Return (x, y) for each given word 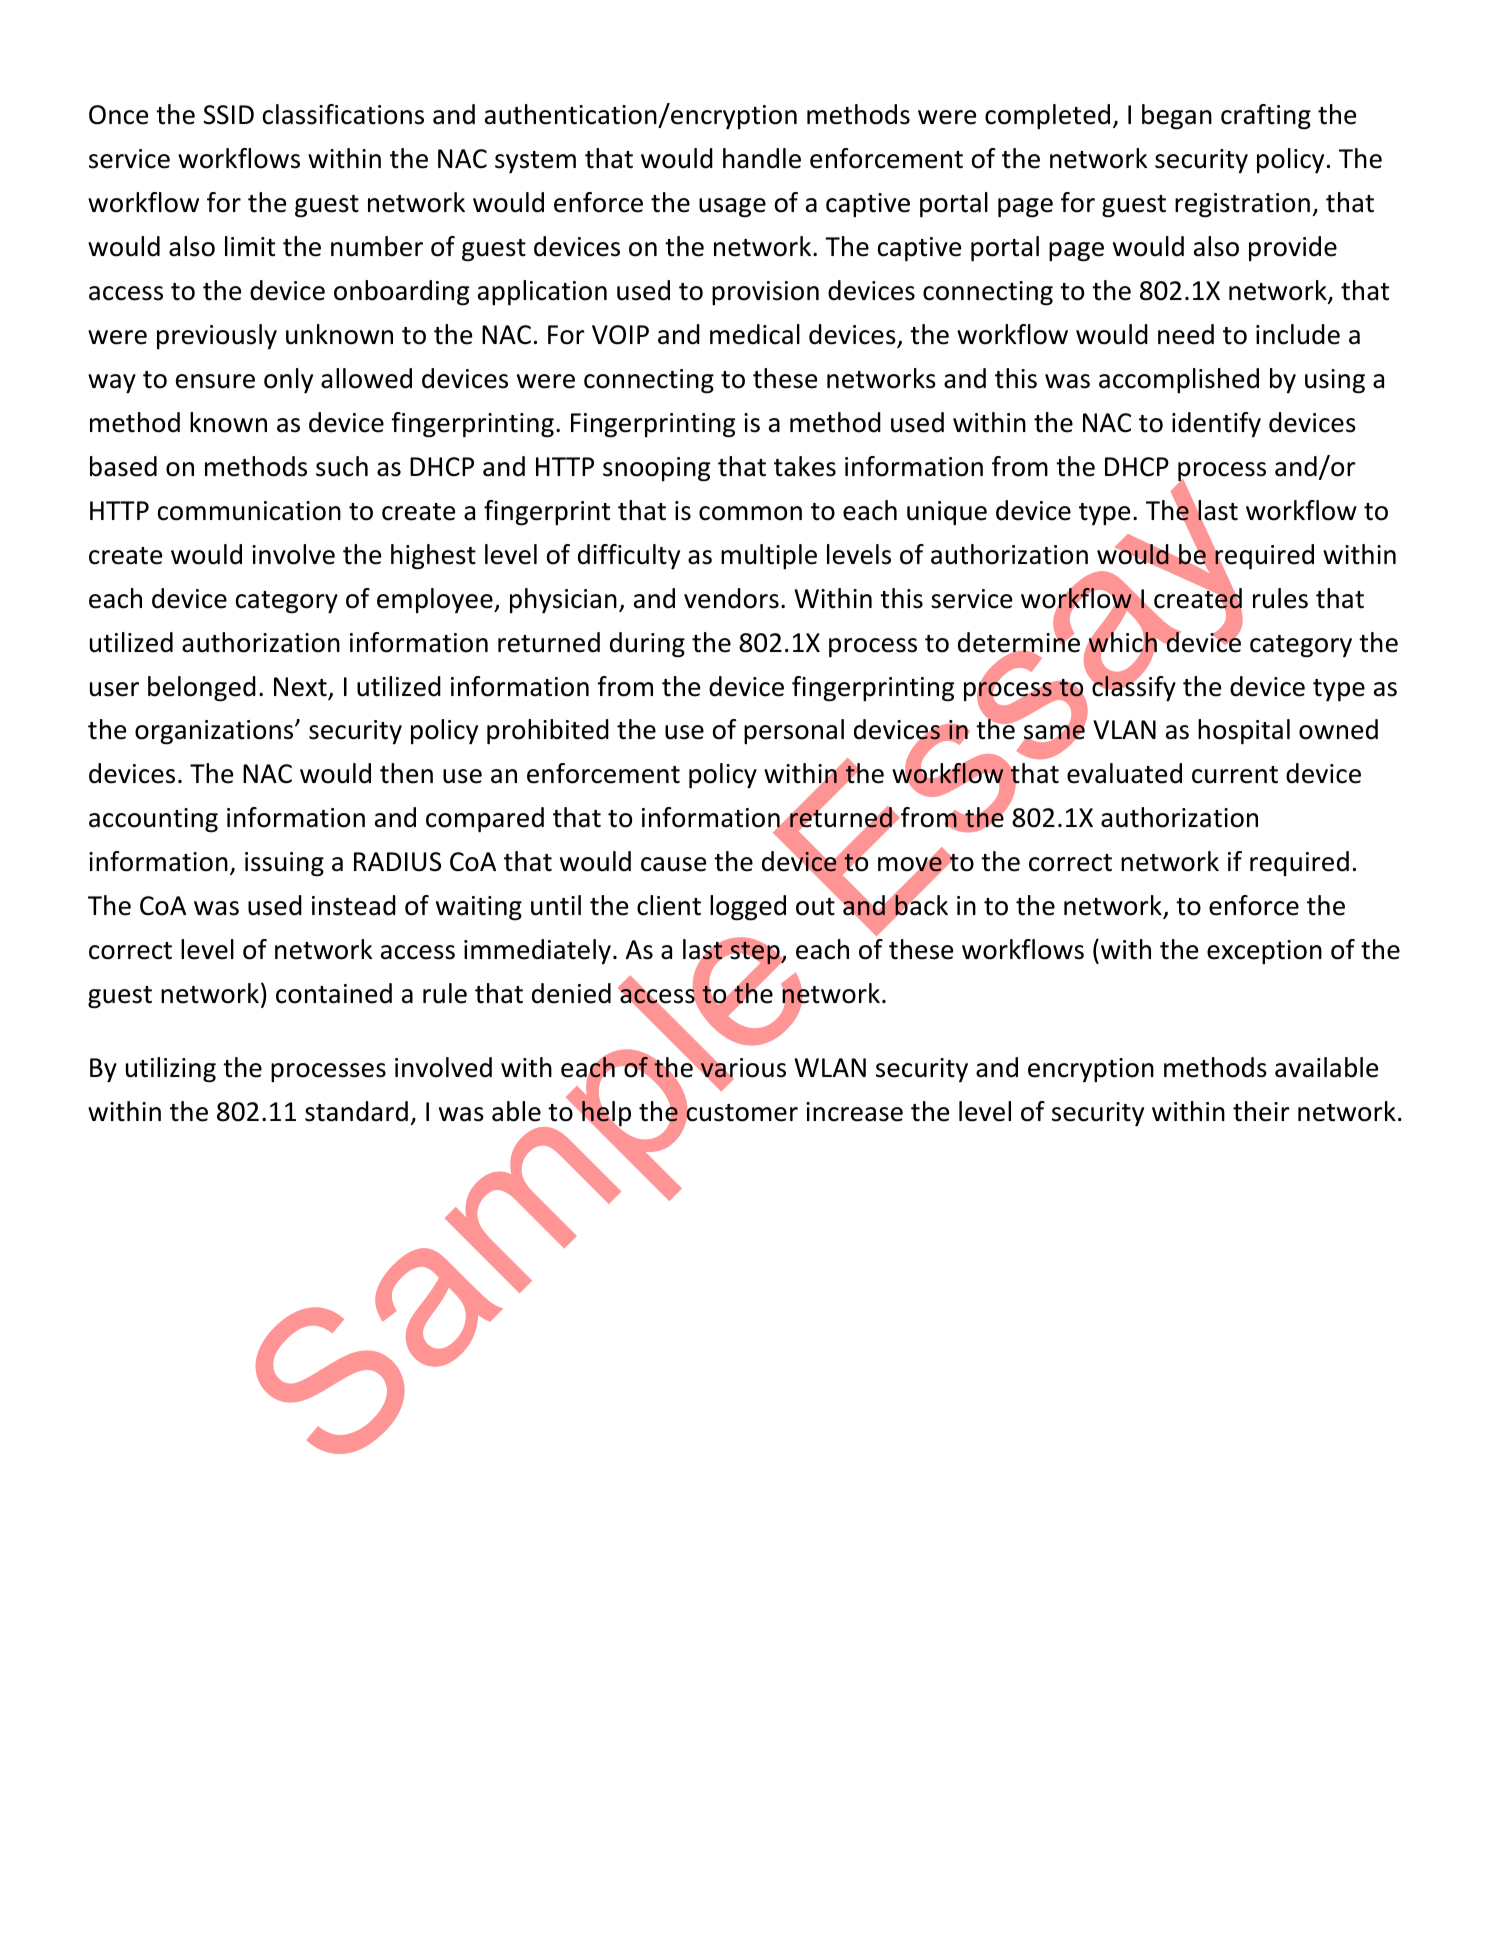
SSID (228, 115)
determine (1019, 642)
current (1235, 775)
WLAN (830, 1067)
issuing (284, 864)
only (288, 381)
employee (436, 600)
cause (673, 864)
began (1177, 117)
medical (755, 334)
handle (762, 158)
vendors (731, 598)
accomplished (1179, 380)
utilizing (171, 1070)
